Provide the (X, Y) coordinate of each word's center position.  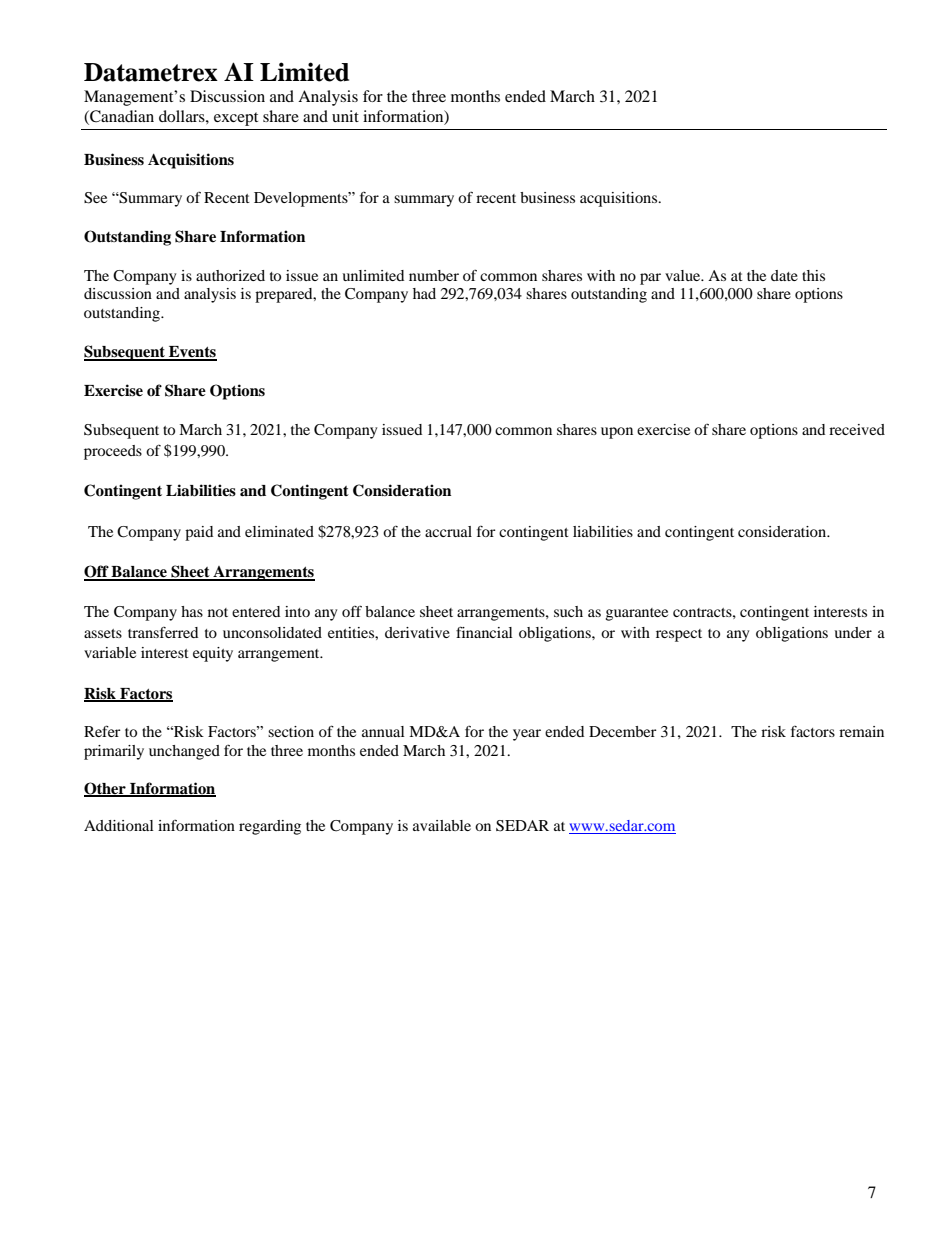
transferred (163, 632)
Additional (119, 825)
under (853, 632)
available (442, 825)
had (424, 293)
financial (484, 632)
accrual (448, 531)
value (684, 275)
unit (345, 116)
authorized (230, 275)
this (813, 275)
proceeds (113, 452)
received (857, 429)
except (236, 119)
